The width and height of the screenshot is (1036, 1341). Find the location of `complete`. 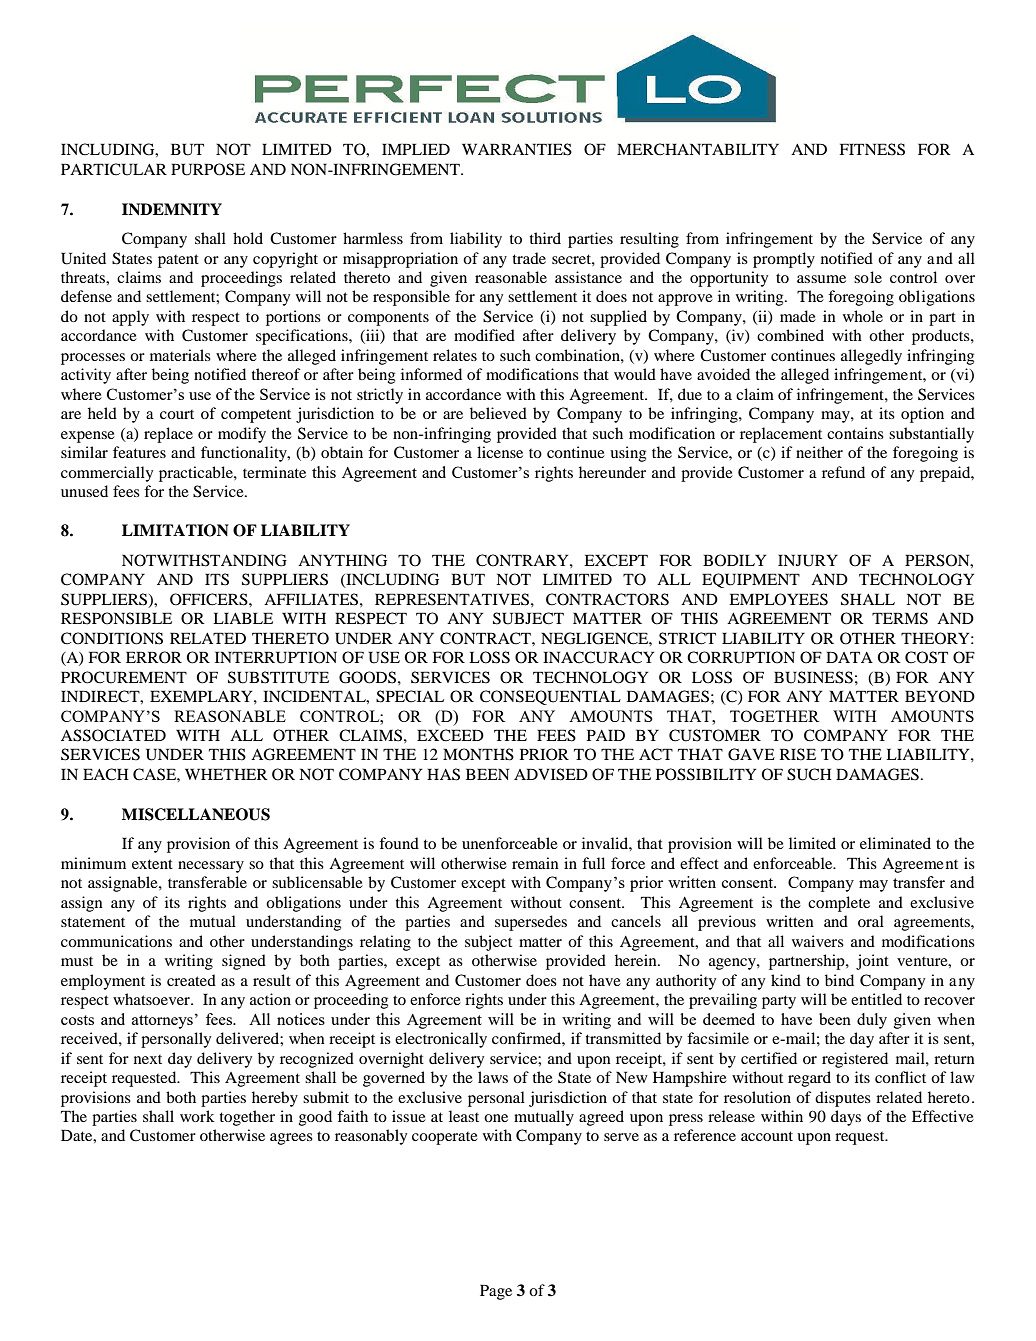

complete is located at coordinates (839, 904).
